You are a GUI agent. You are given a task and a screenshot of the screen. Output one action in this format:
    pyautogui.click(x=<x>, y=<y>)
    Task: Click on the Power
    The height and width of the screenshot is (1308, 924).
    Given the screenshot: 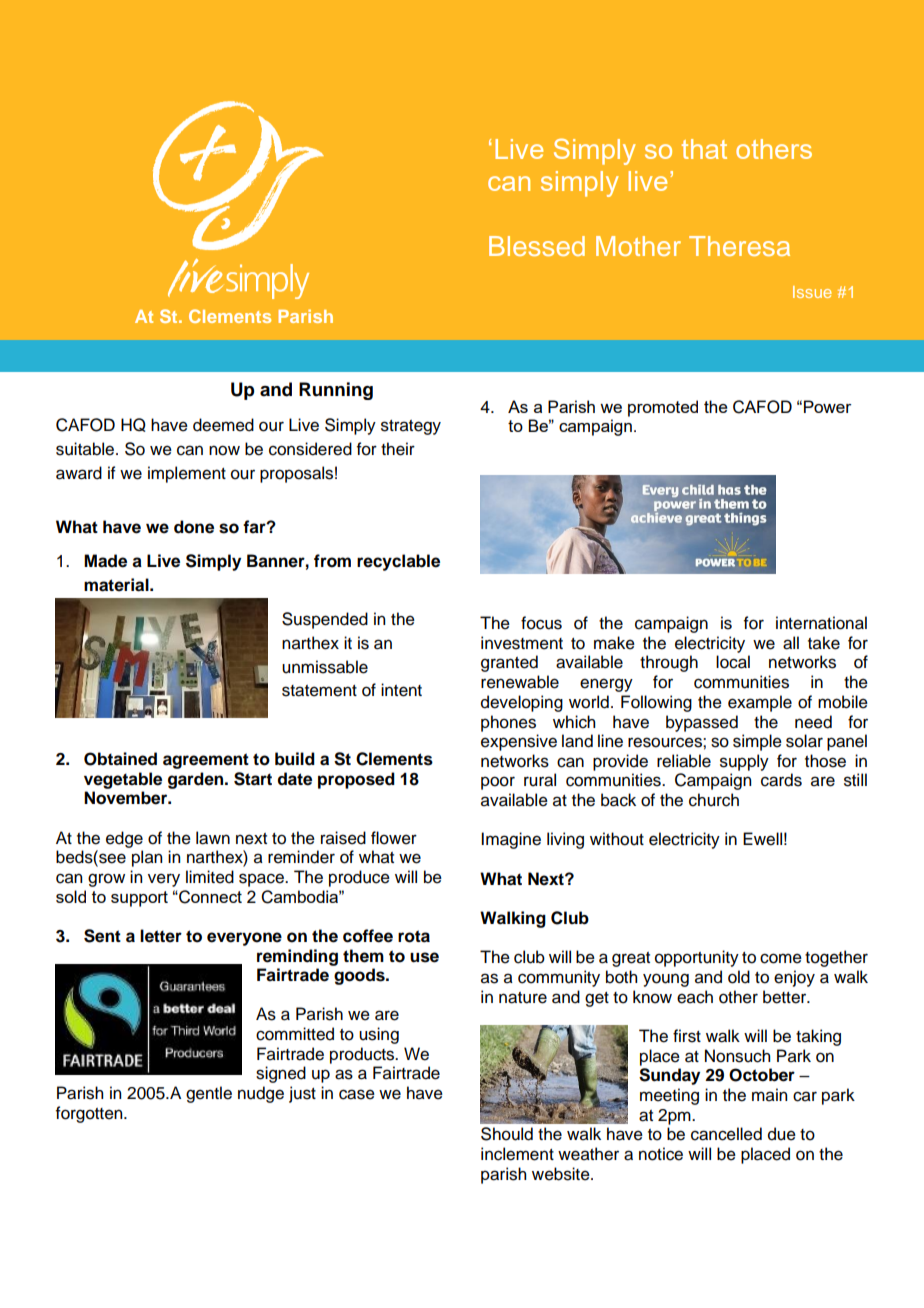 What is the action you would take?
    pyautogui.click(x=828, y=406)
